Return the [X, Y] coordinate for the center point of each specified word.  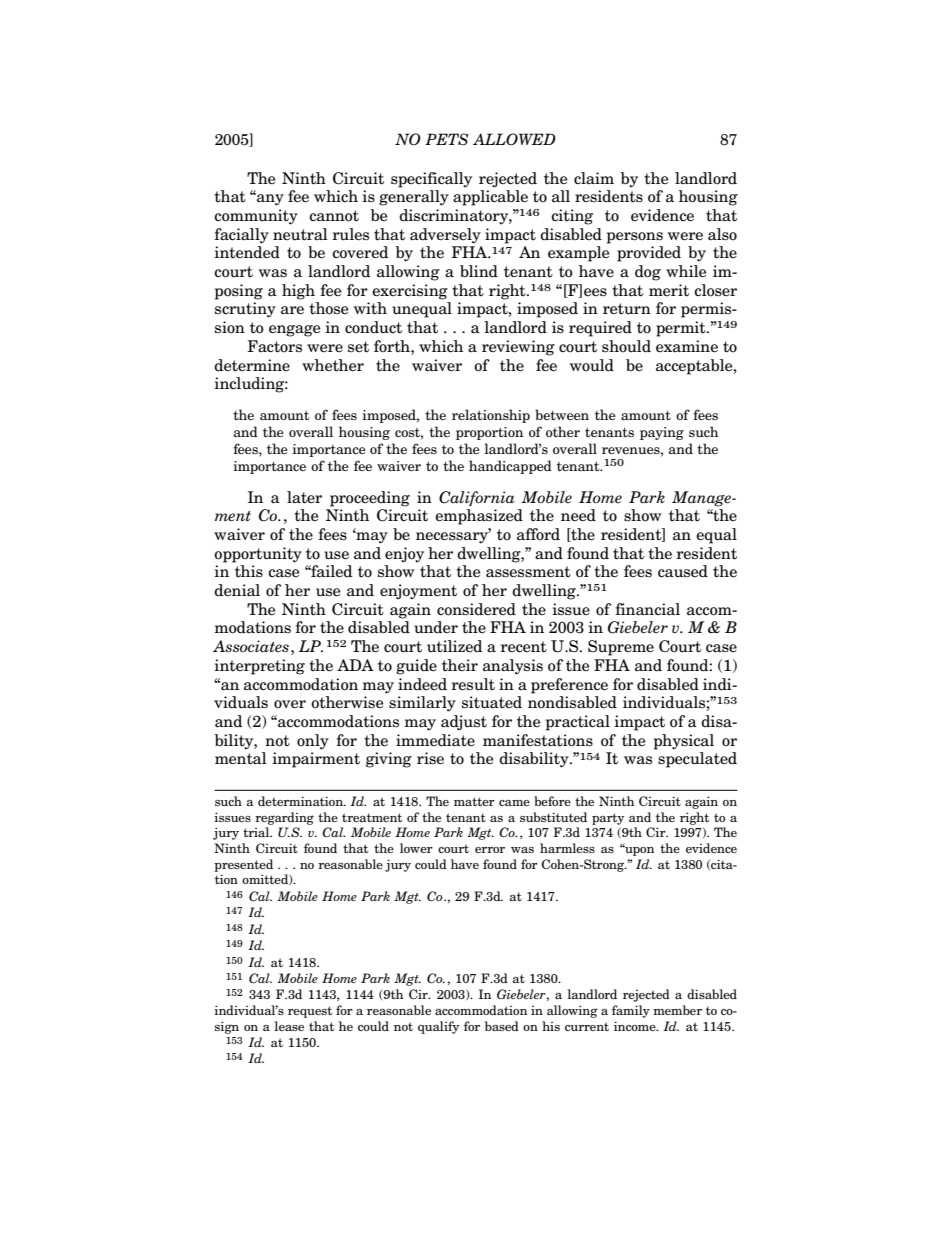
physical [684, 742]
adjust [464, 723]
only [313, 742]
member [677, 1010]
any [269, 199]
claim [594, 178]
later [304, 497]
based [502, 1026]
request [310, 1012]
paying [662, 433]
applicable [490, 198]
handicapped [510, 467]
